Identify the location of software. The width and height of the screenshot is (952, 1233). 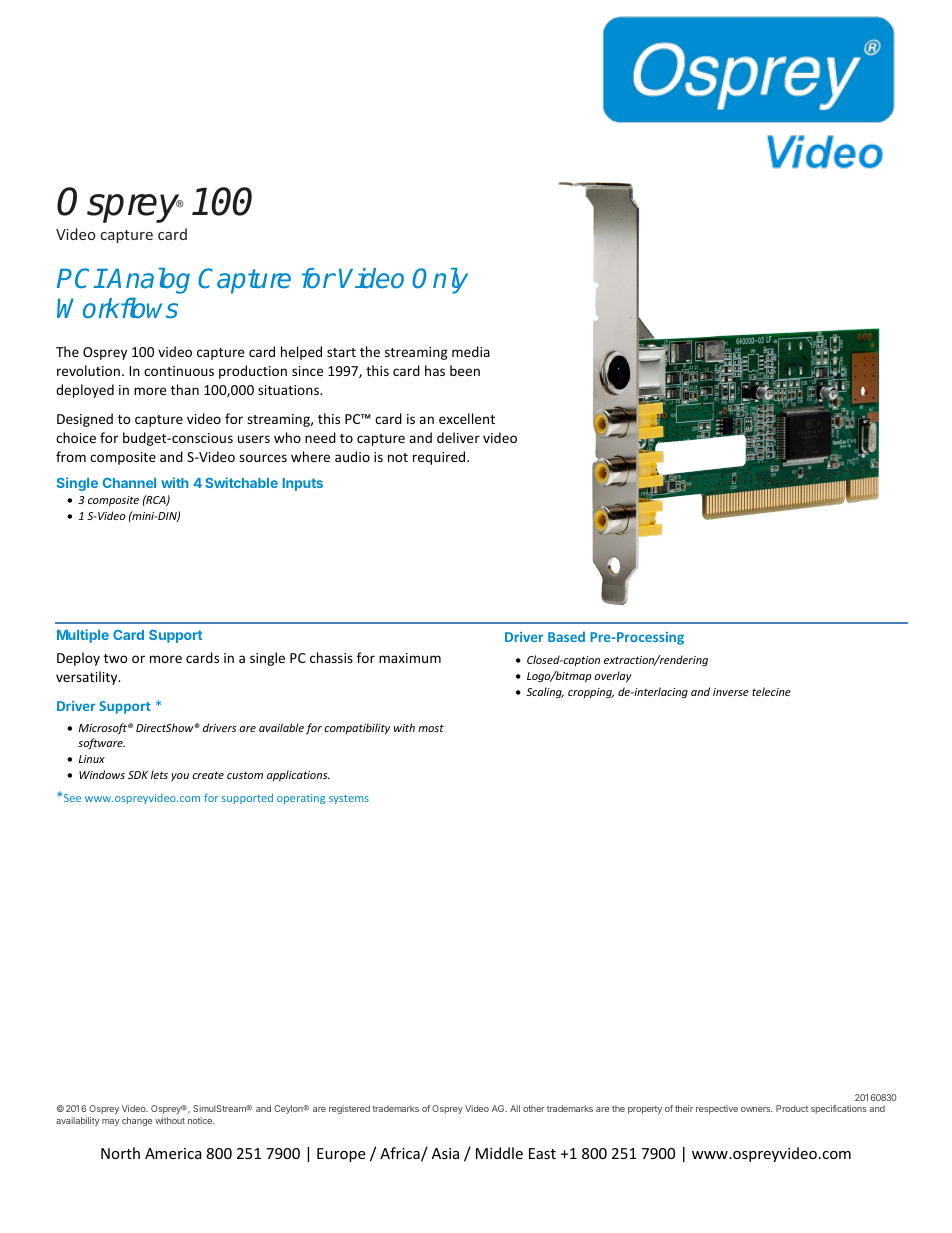
(101, 743).
